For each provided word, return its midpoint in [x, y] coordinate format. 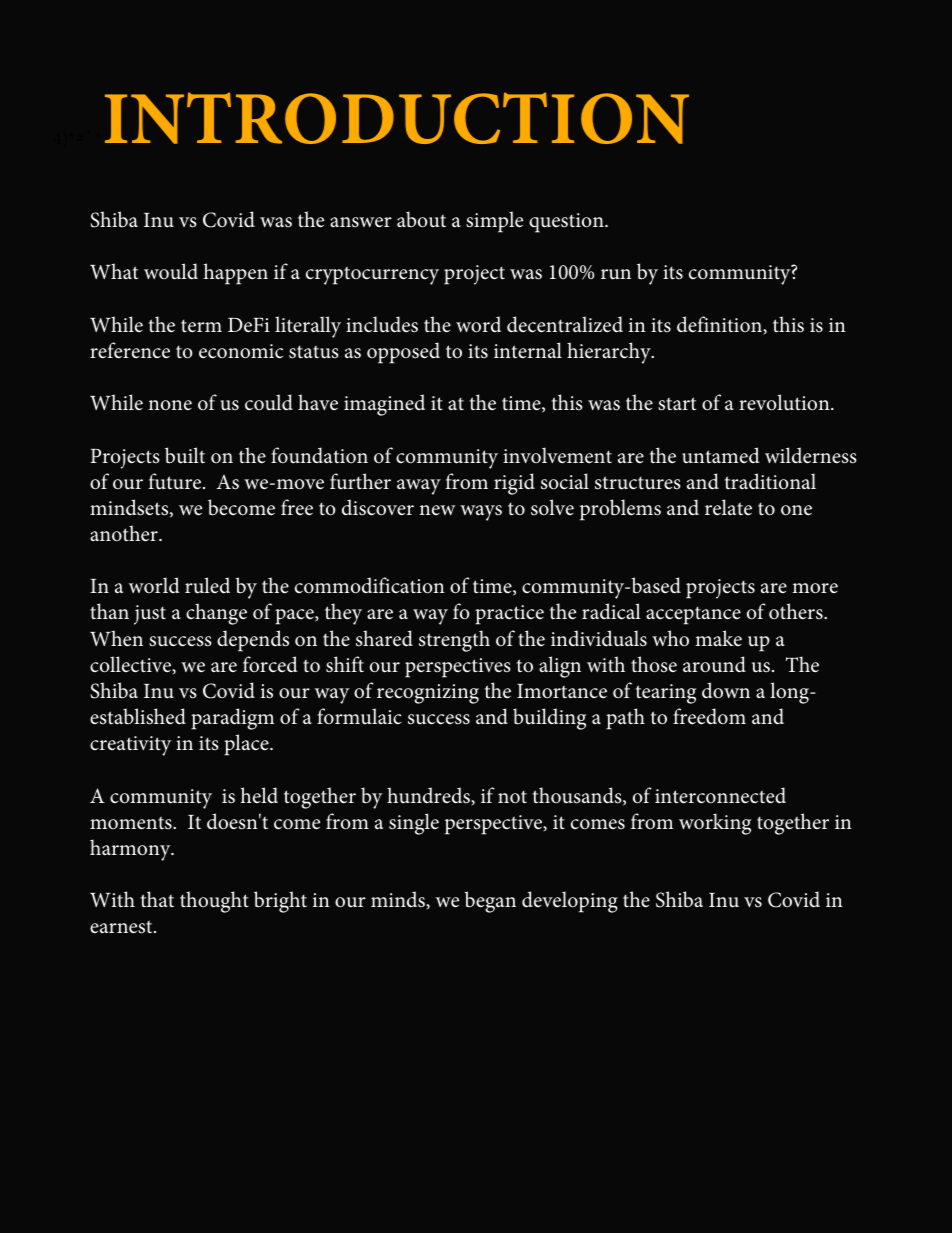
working [715, 824]
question [567, 223]
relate [728, 507]
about [421, 219]
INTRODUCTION [397, 118]
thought [214, 902]
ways [481, 513]
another [125, 533]
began [490, 902]
